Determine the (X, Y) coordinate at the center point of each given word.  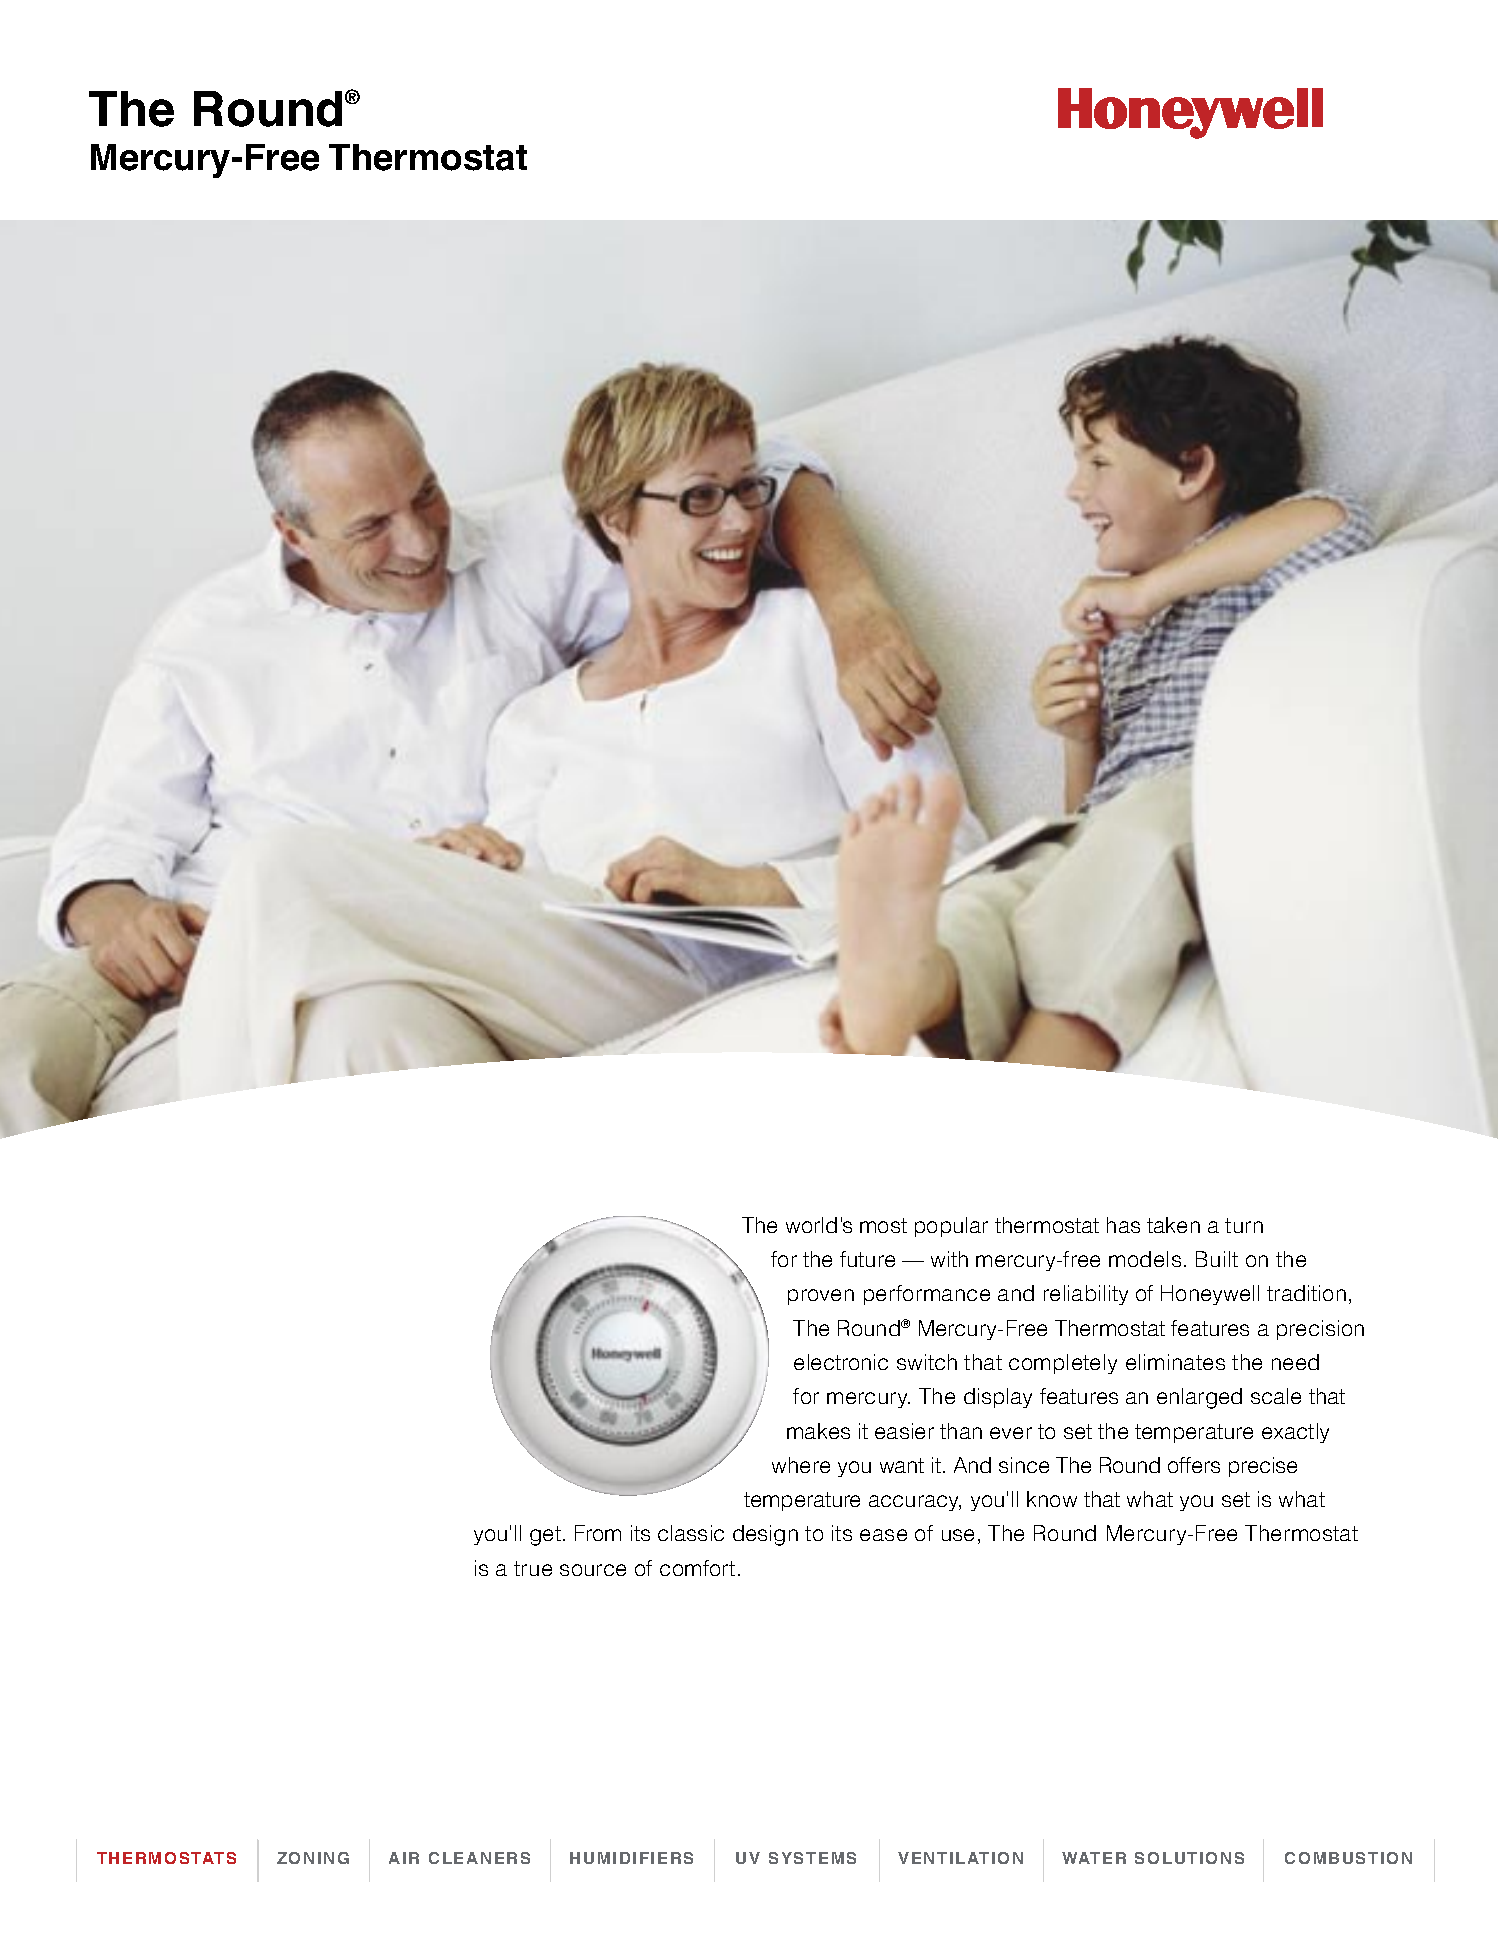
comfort (697, 1568)
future (867, 1259)
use (958, 1535)
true (533, 1568)
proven (821, 1297)
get (545, 1536)
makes (818, 1431)
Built (1217, 1259)
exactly (1295, 1433)
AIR (404, 1858)
